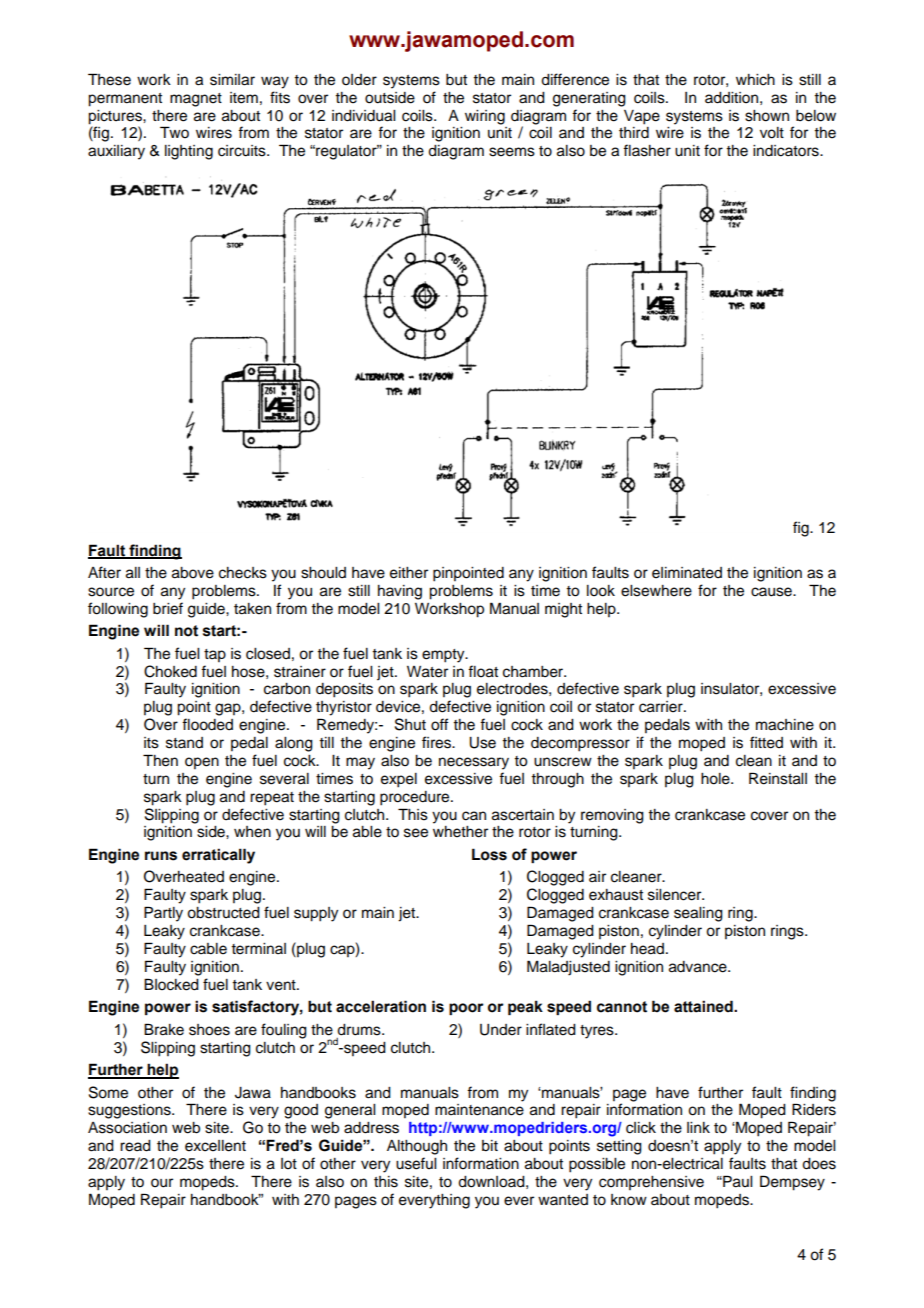  What do you see at coordinates (687, 573) in the screenshot?
I see `eliminated` at bounding box center [687, 573].
